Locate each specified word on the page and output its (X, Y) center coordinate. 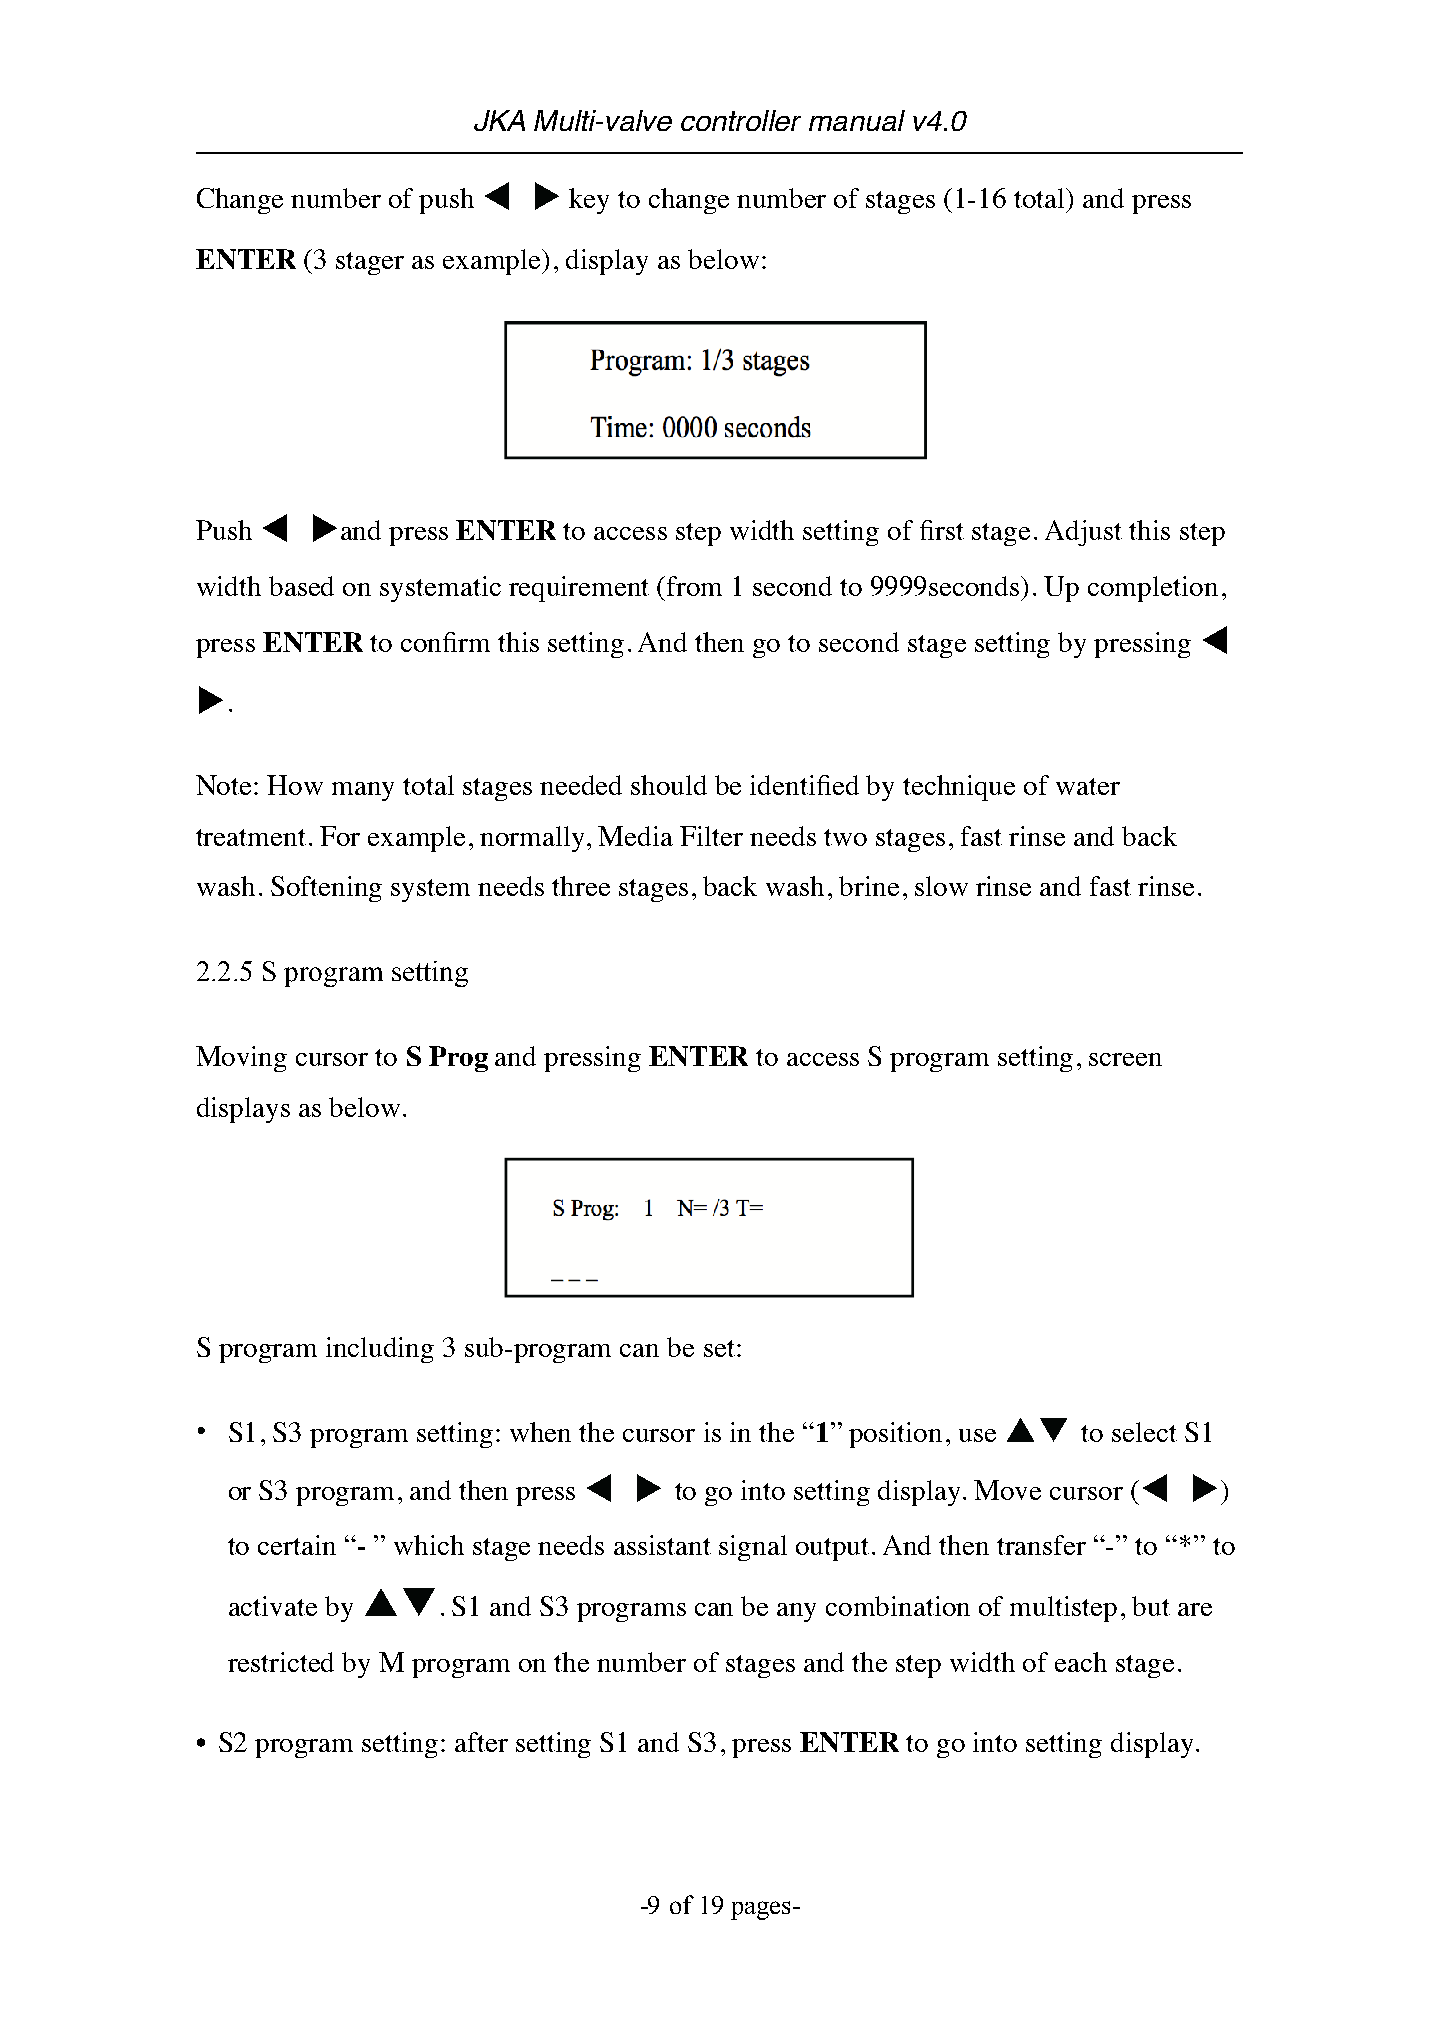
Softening (326, 889)
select (1144, 1432)
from (694, 586)
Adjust (1083, 533)
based (301, 586)
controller (741, 120)
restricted (281, 1662)
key (589, 201)
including (380, 1350)
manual (857, 120)
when (540, 1432)
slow (941, 886)
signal (753, 1548)
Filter (711, 836)
